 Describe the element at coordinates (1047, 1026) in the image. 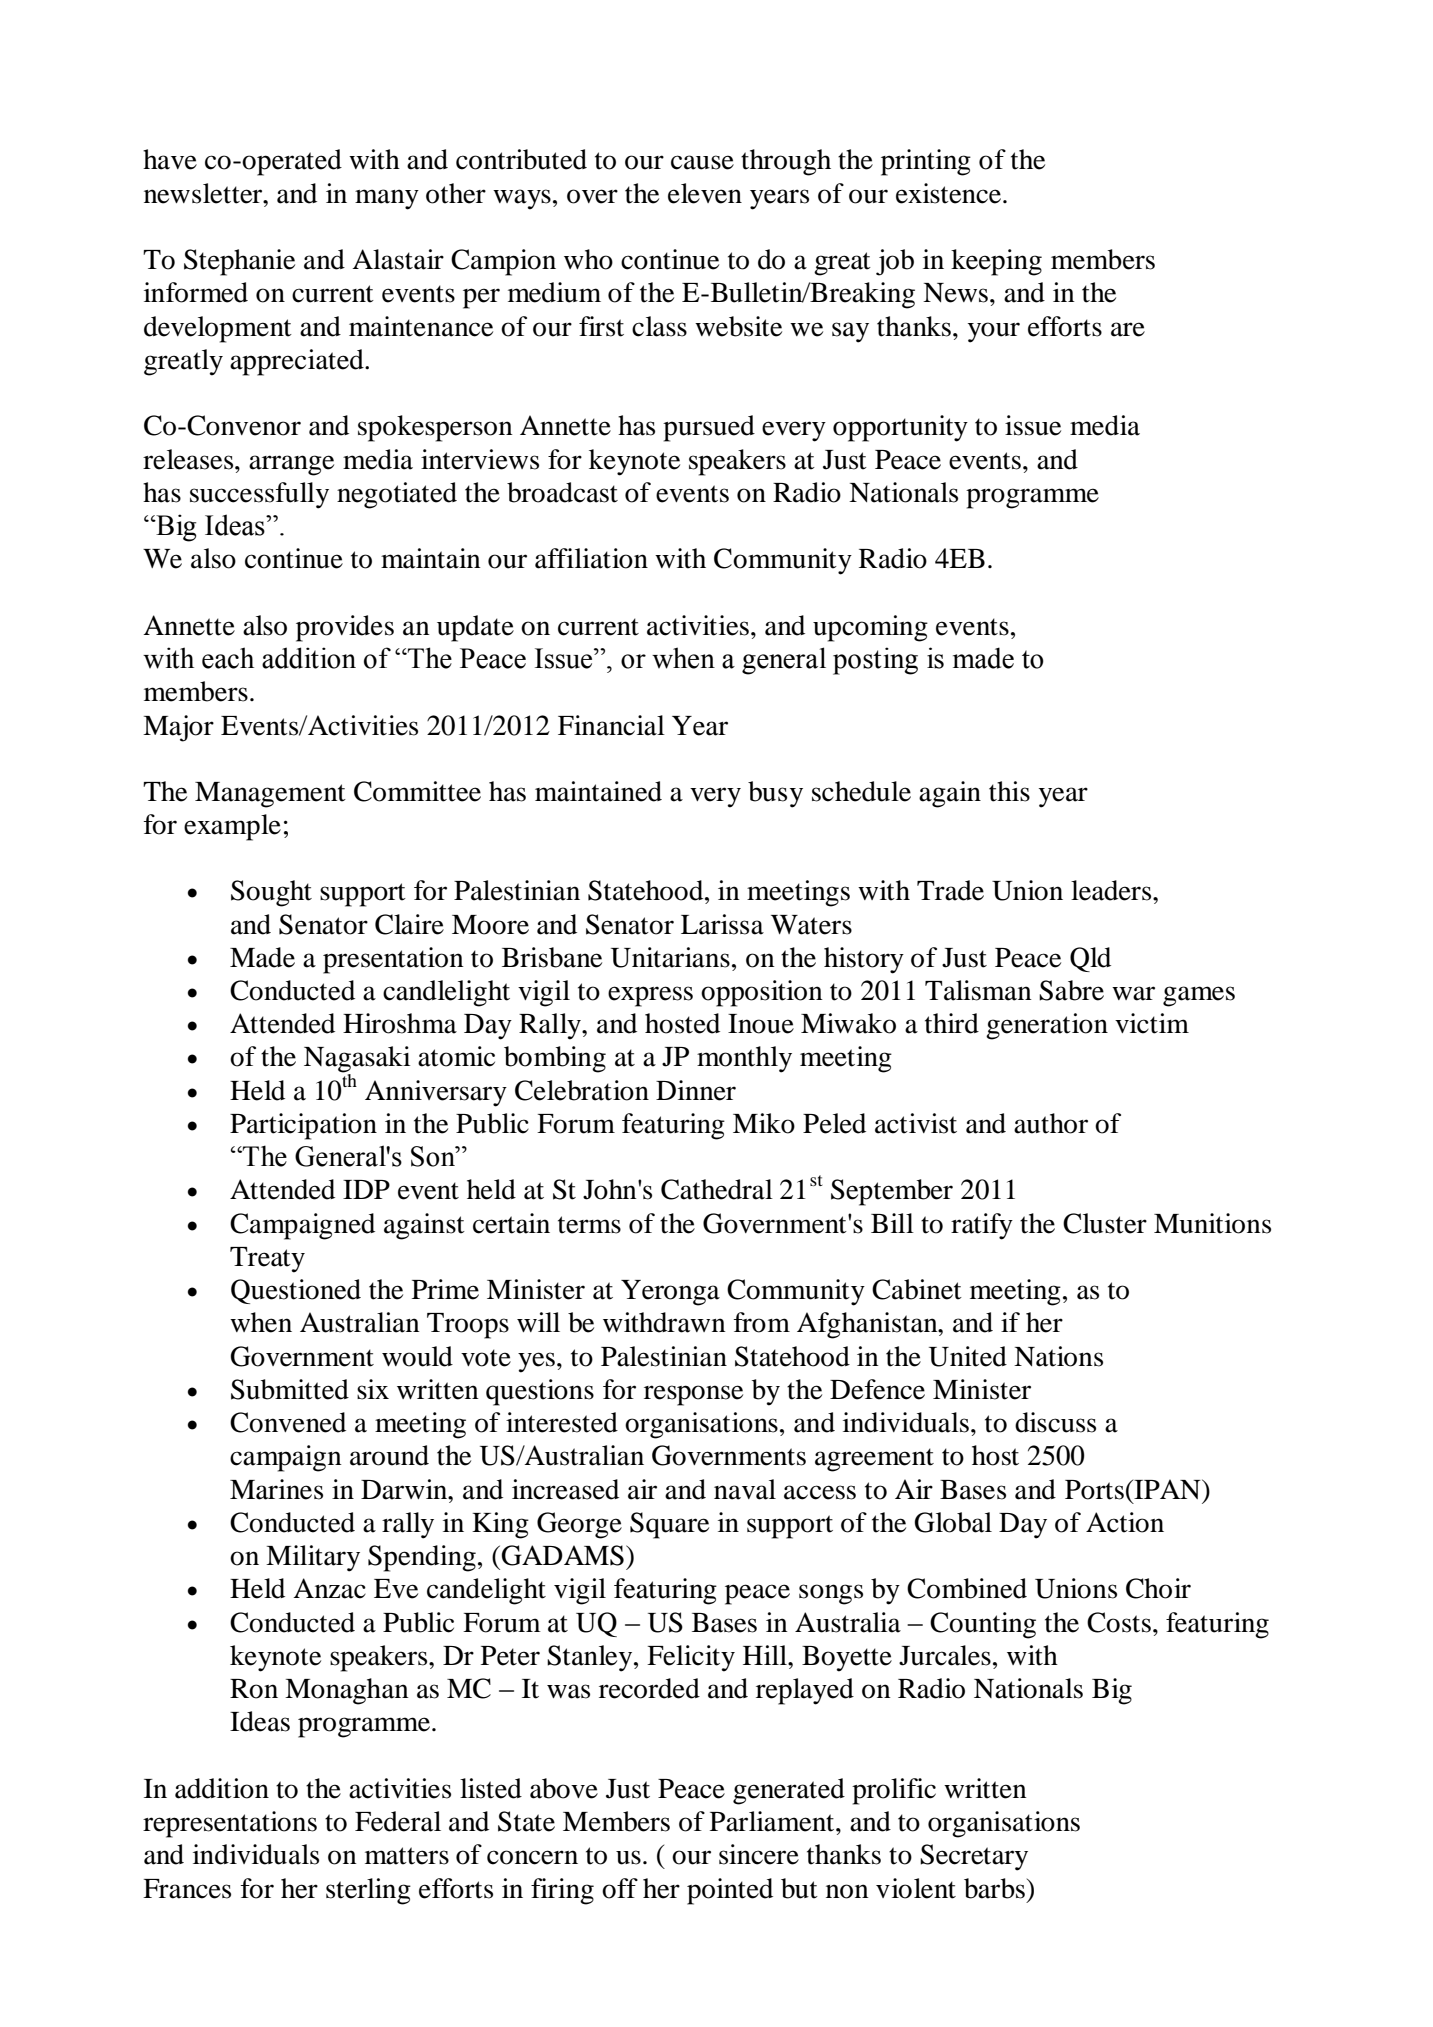

I see `generation` at that location.
